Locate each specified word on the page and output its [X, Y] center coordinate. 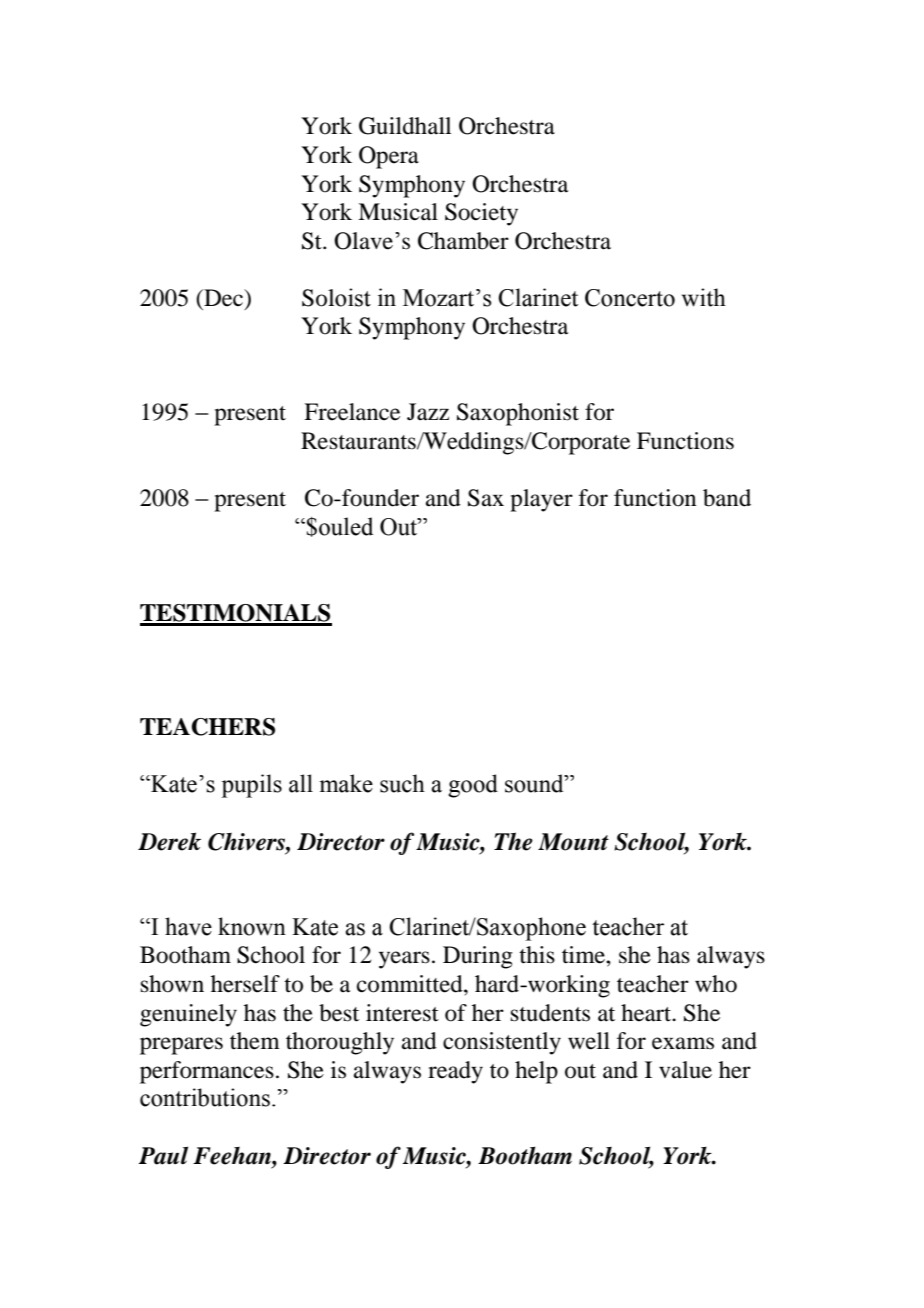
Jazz [428, 412]
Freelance [352, 412]
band [727, 498]
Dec [224, 299]
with [704, 297]
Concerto [630, 298]
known [252, 926]
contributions [205, 1097]
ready [455, 1072]
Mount [573, 842]
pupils [251, 786]
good [473, 786]
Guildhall [405, 126]
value [685, 1070]
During [478, 957]
